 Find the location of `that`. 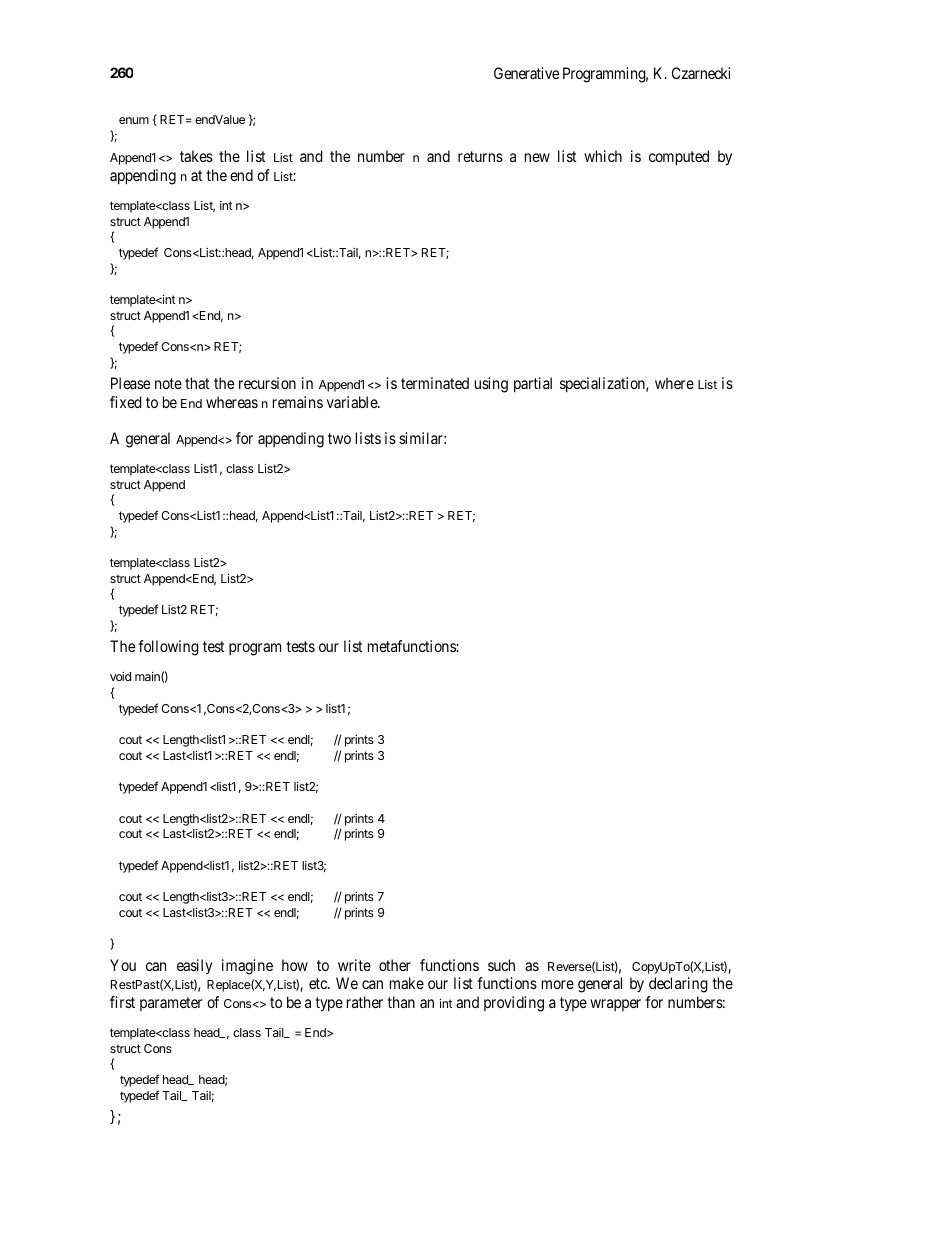

that is located at coordinates (197, 383).
